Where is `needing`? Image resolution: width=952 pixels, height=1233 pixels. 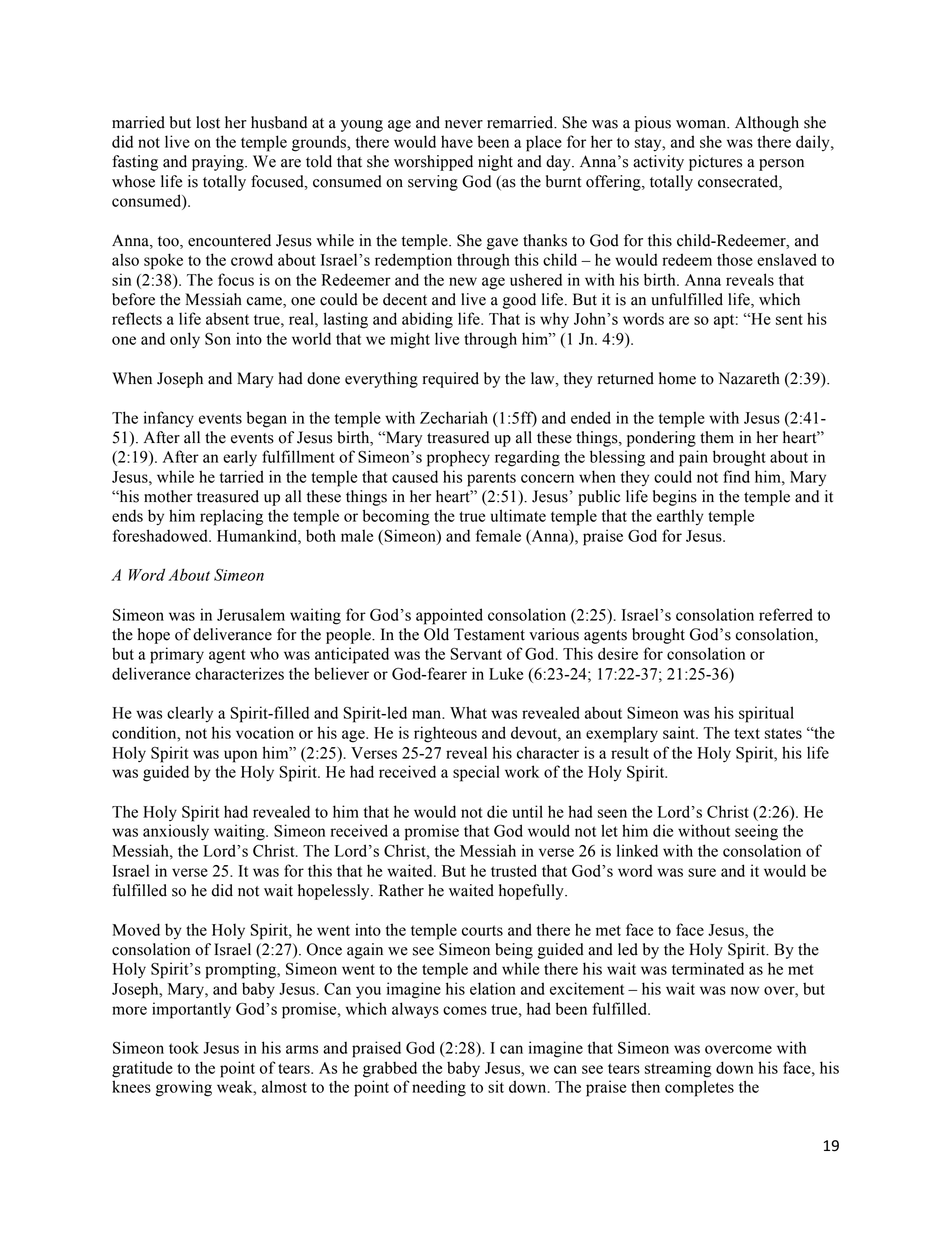 needing is located at coordinates (439, 1088).
